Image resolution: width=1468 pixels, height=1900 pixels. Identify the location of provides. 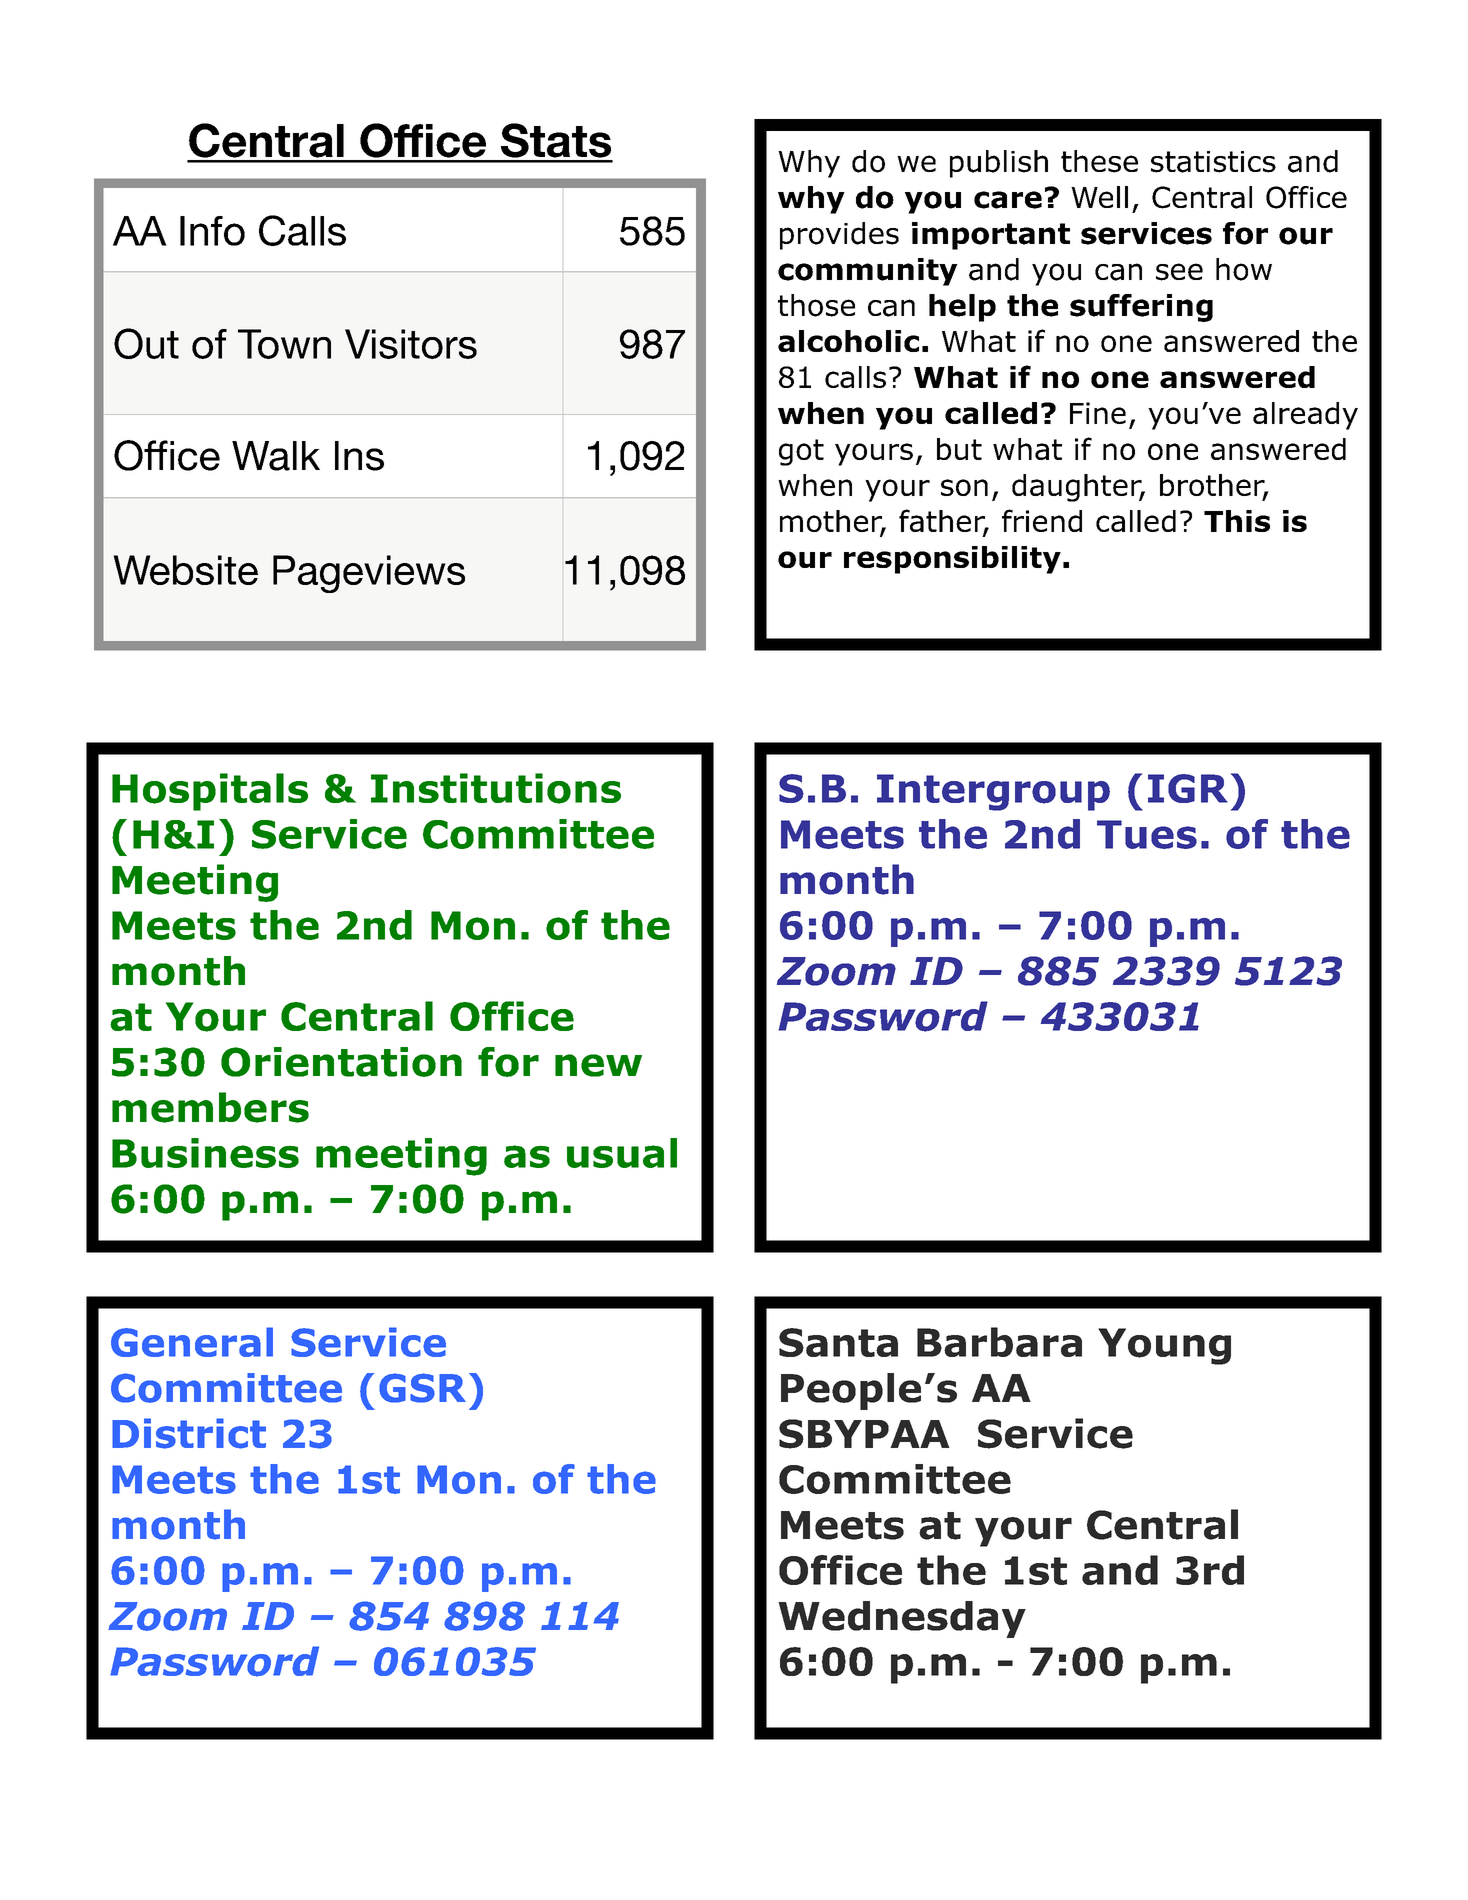
(839, 236).
